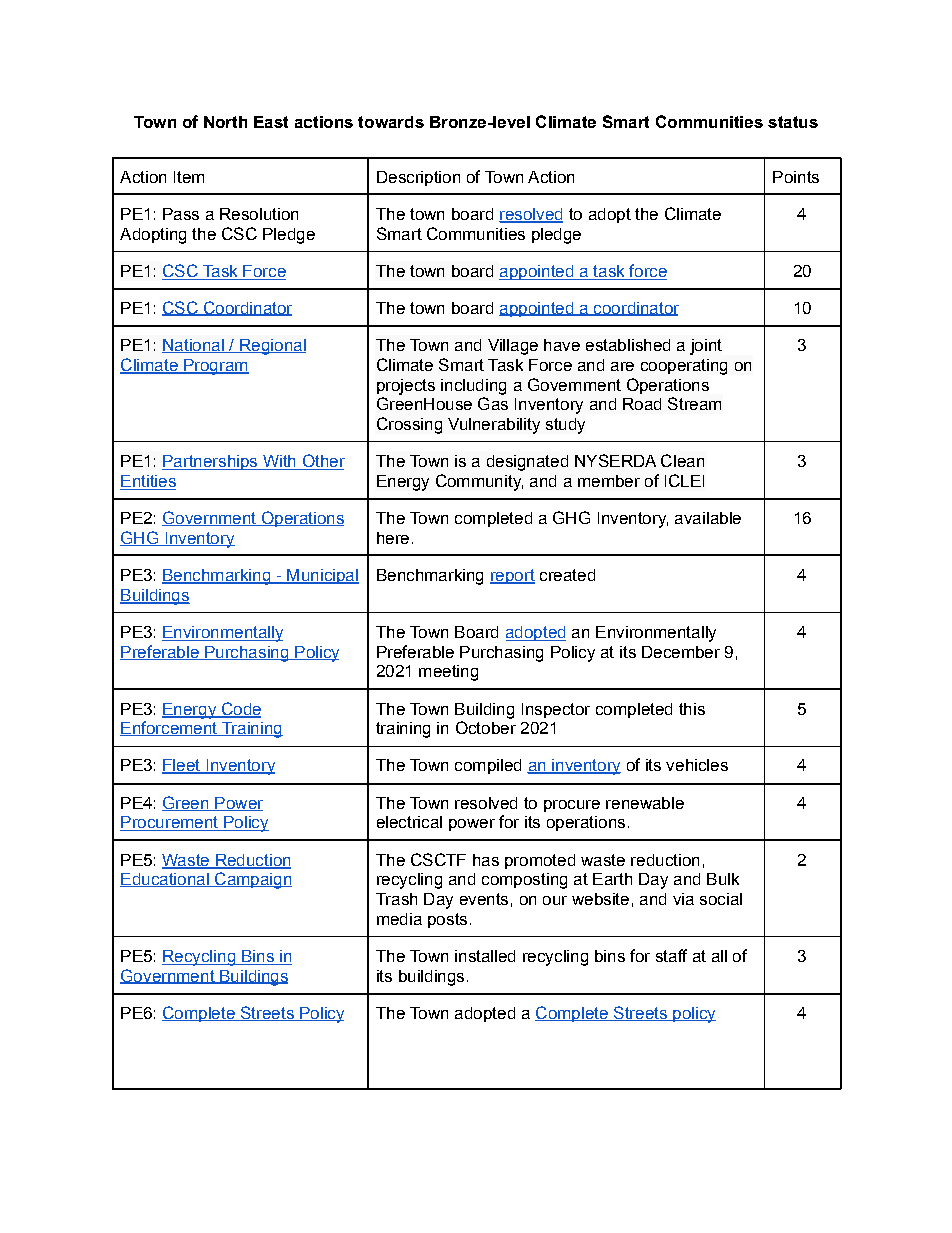  What do you see at coordinates (418, 178) in the image?
I see `Description` at bounding box center [418, 178].
